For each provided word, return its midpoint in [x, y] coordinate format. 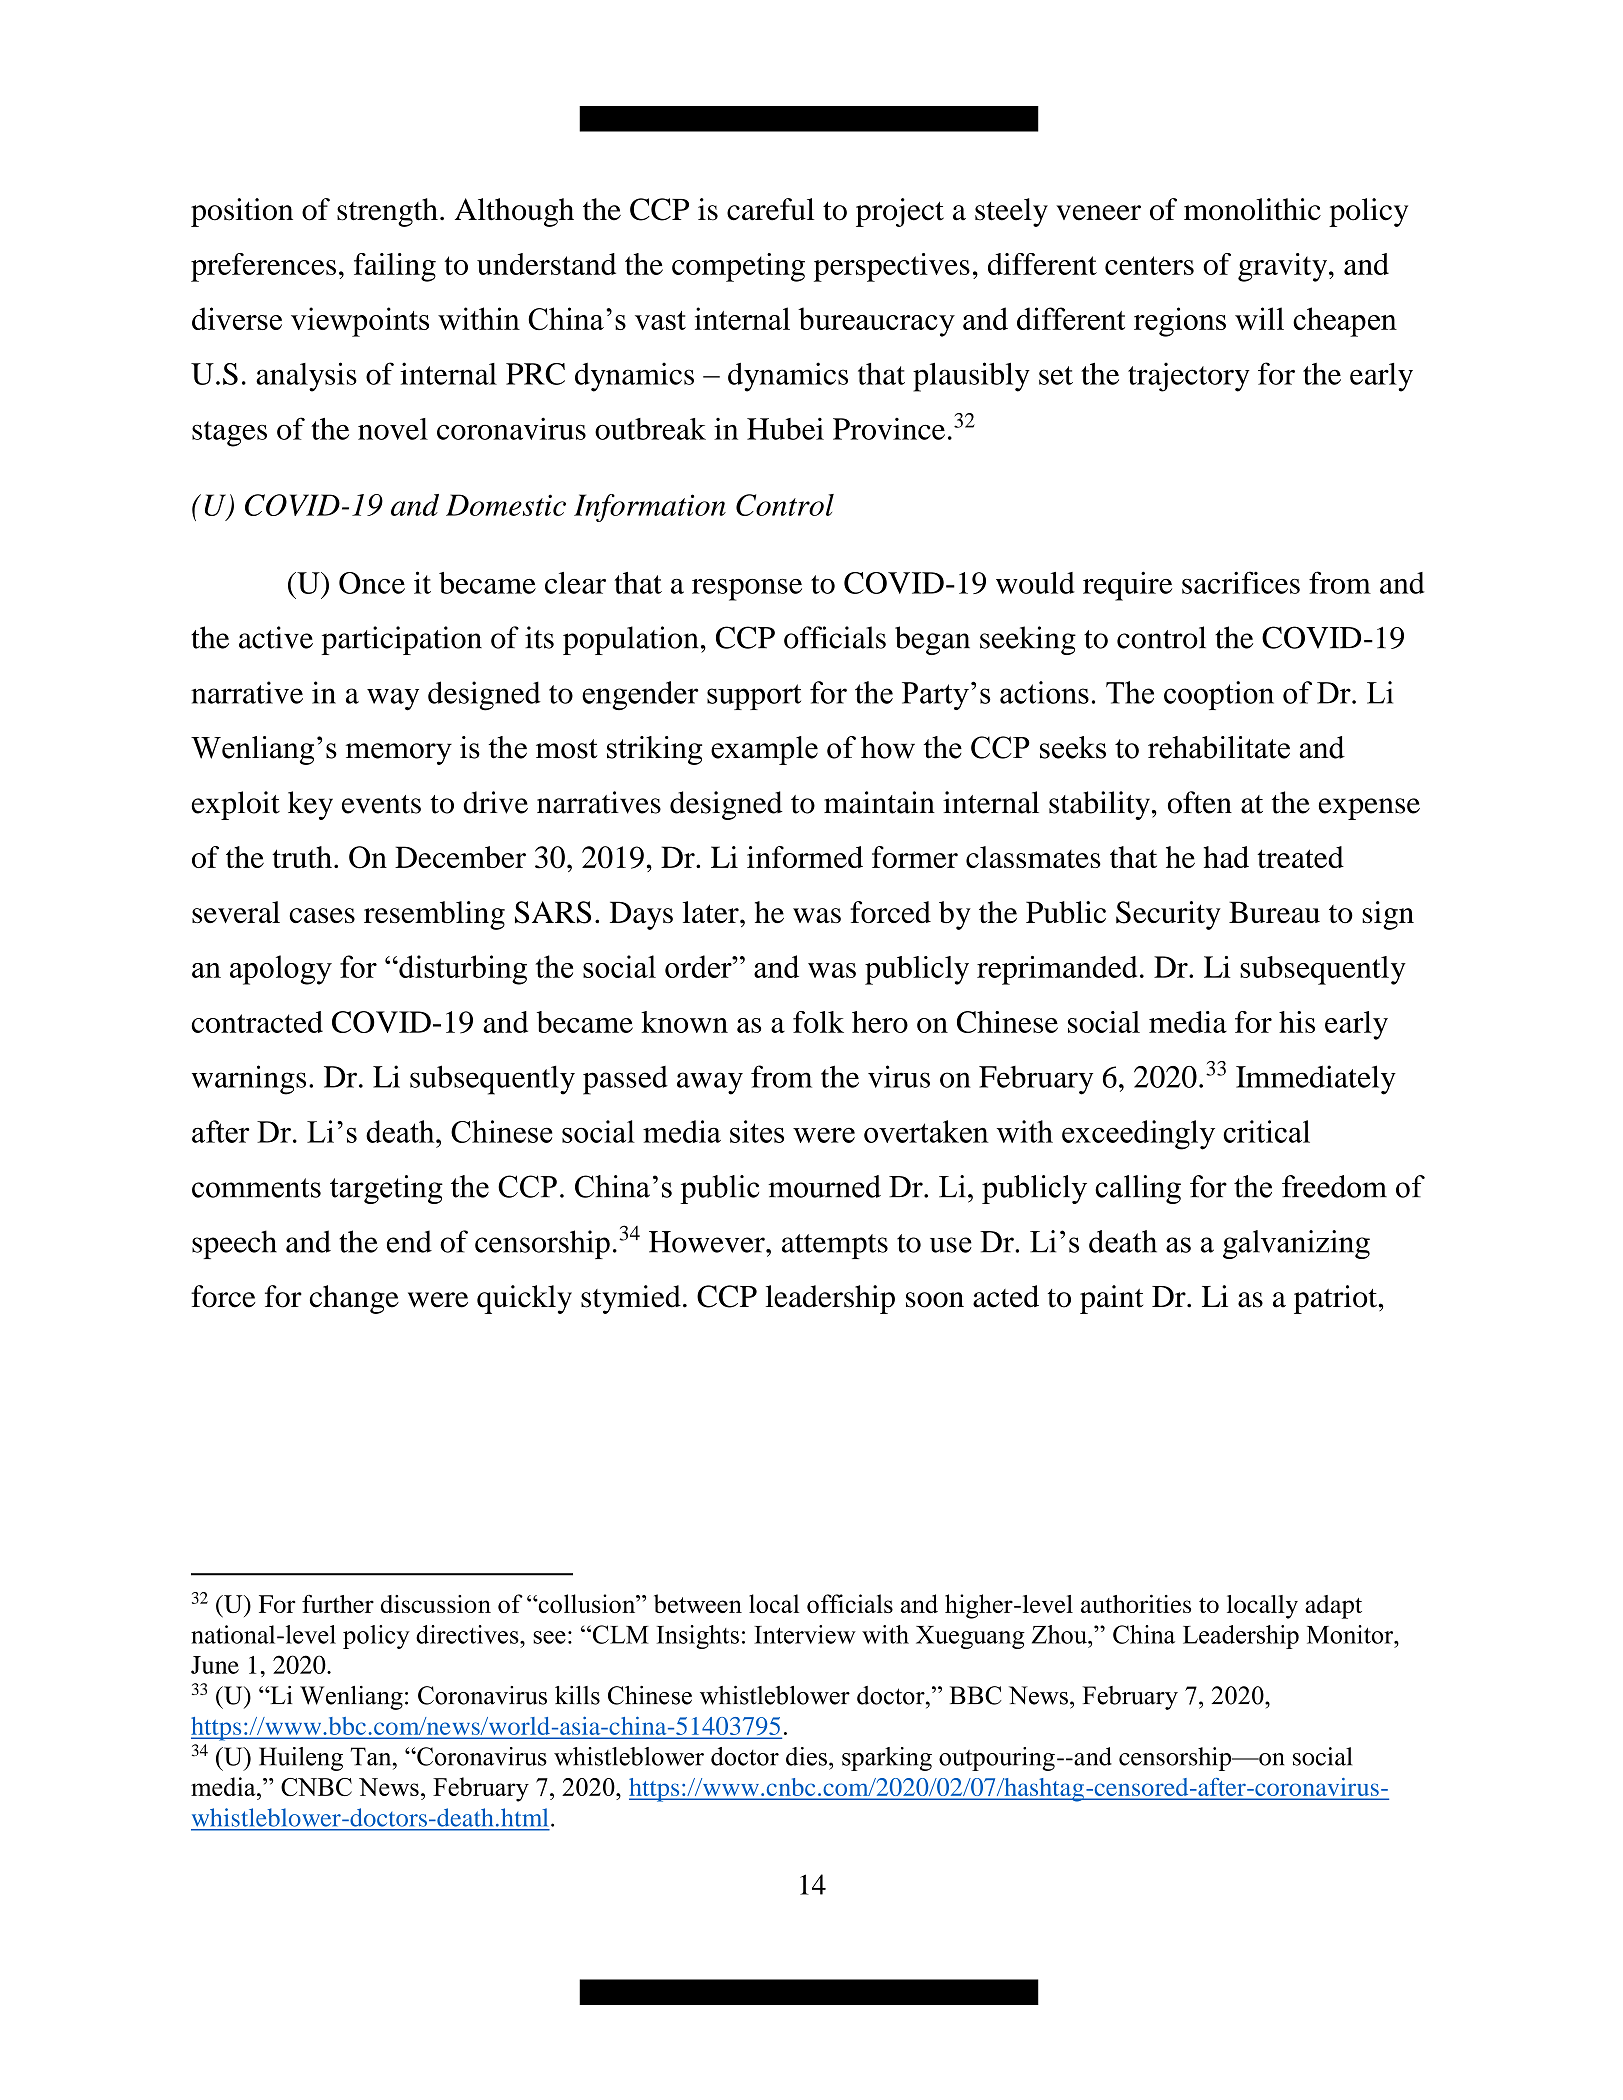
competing [738, 267]
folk [818, 1022]
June [215, 1665]
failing [395, 267]
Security [1168, 915]
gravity [1284, 267]
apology [281, 970]
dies [806, 1756]
